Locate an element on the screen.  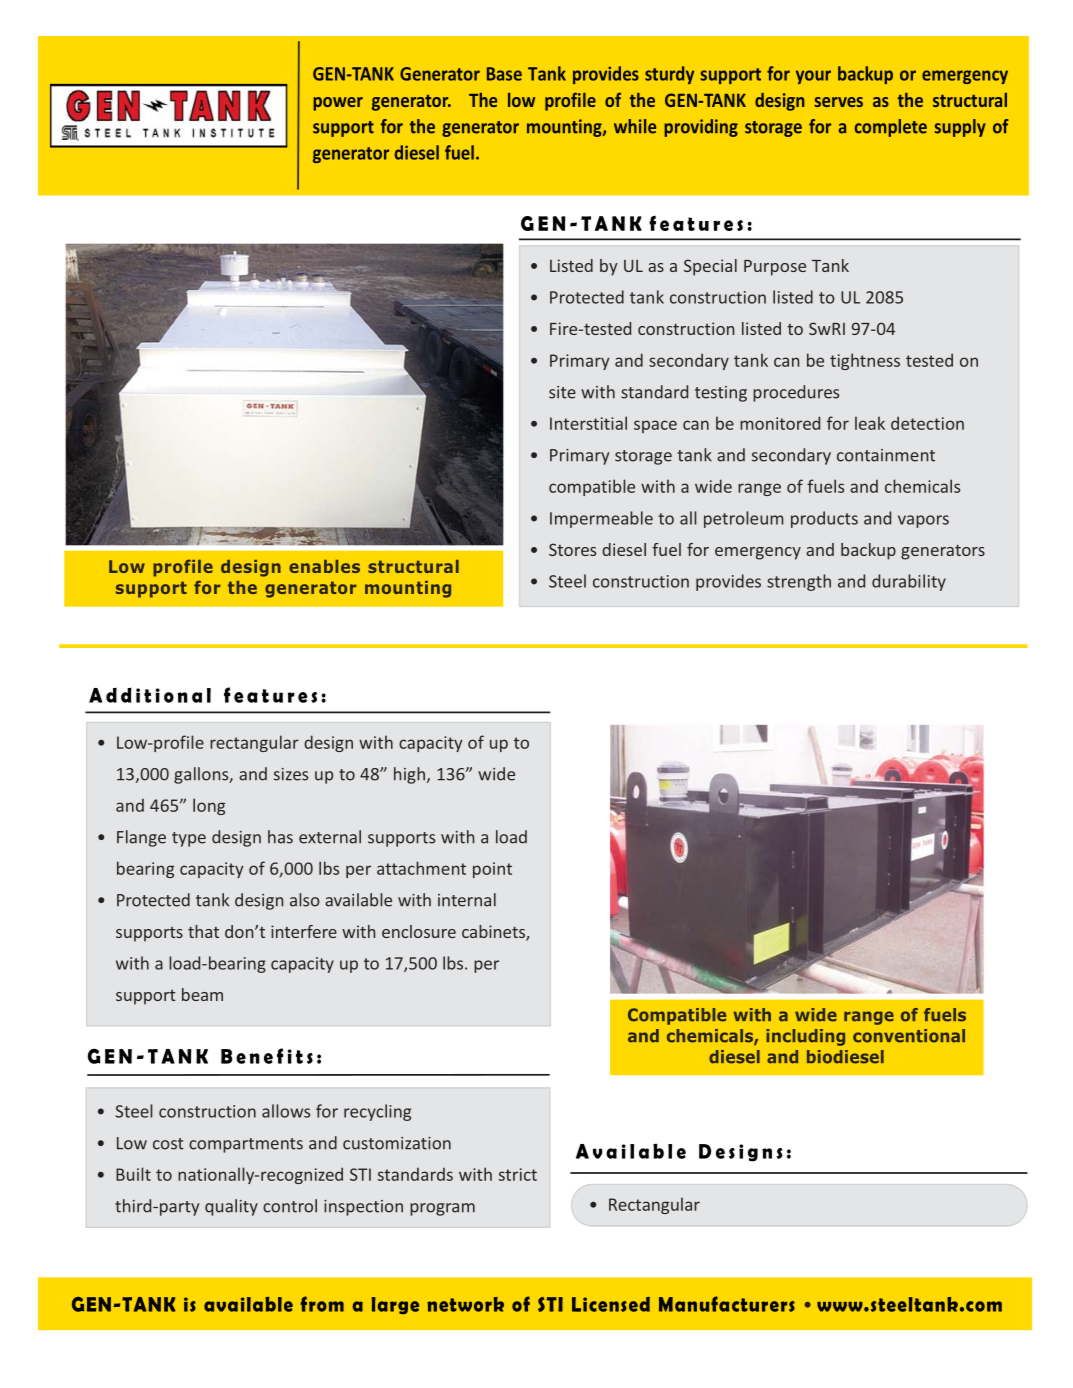
power is located at coordinates (338, 104).
